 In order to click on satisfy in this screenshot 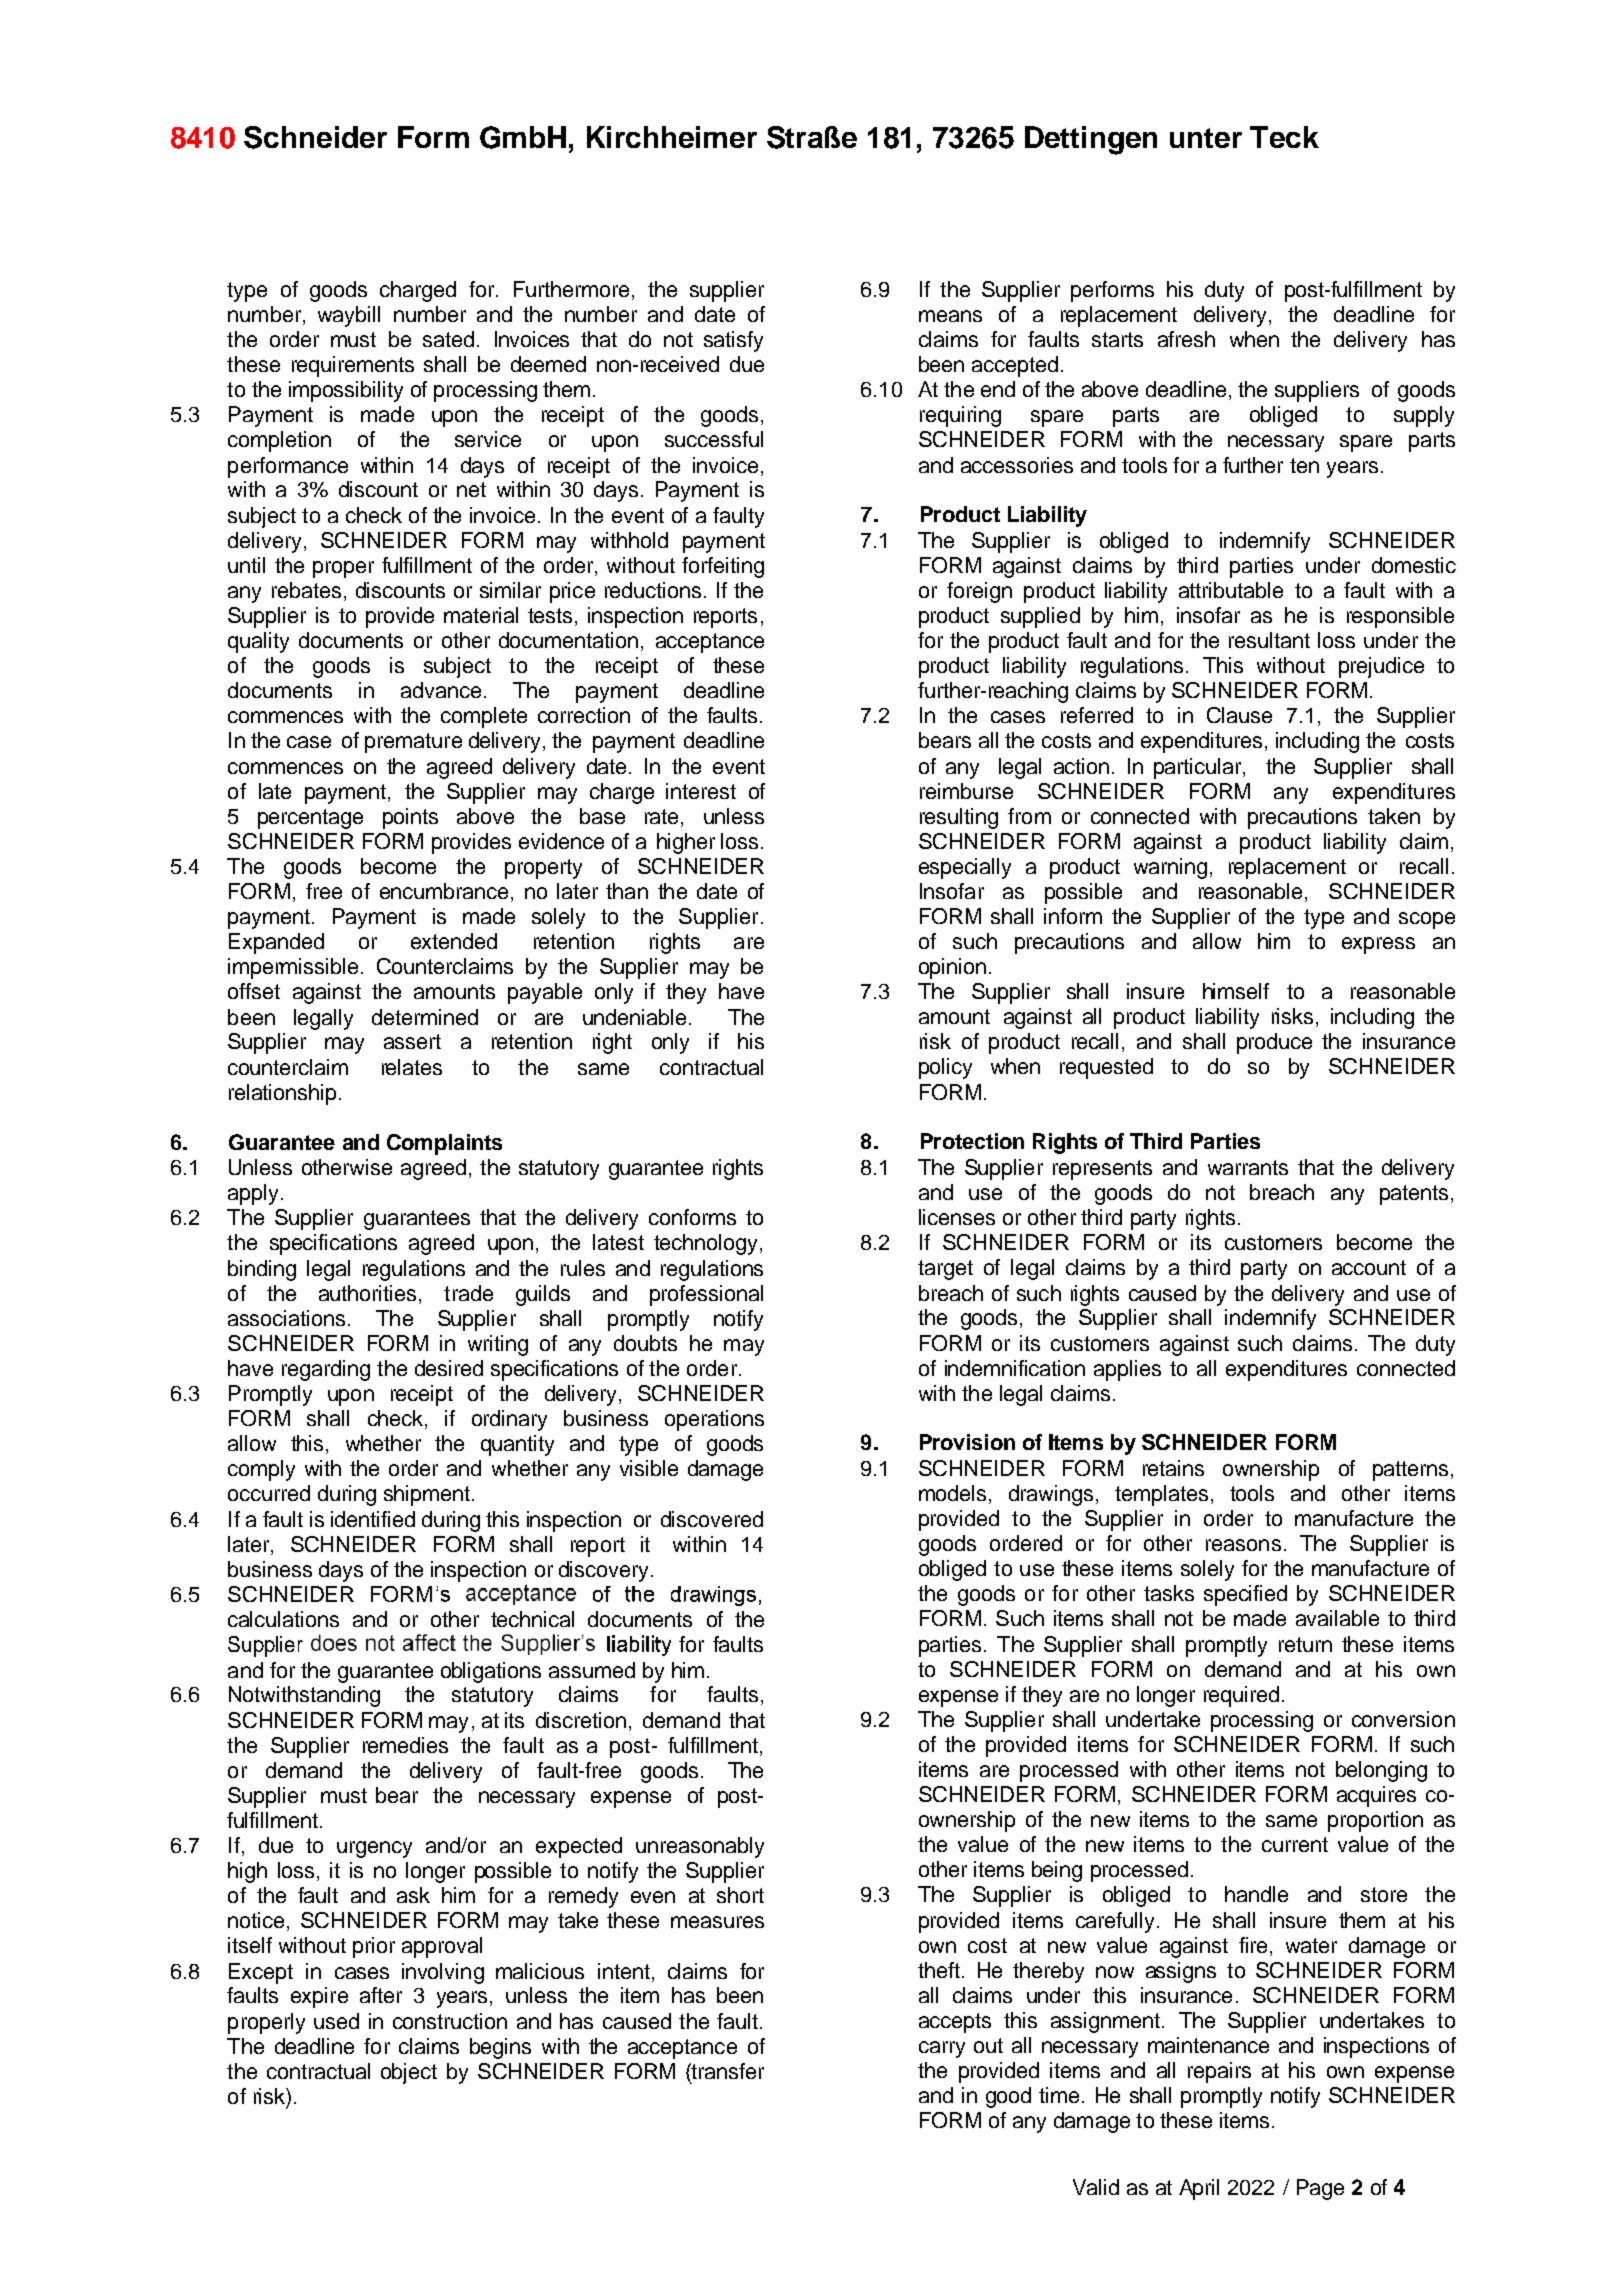, I will do `click(733, 341)`.
